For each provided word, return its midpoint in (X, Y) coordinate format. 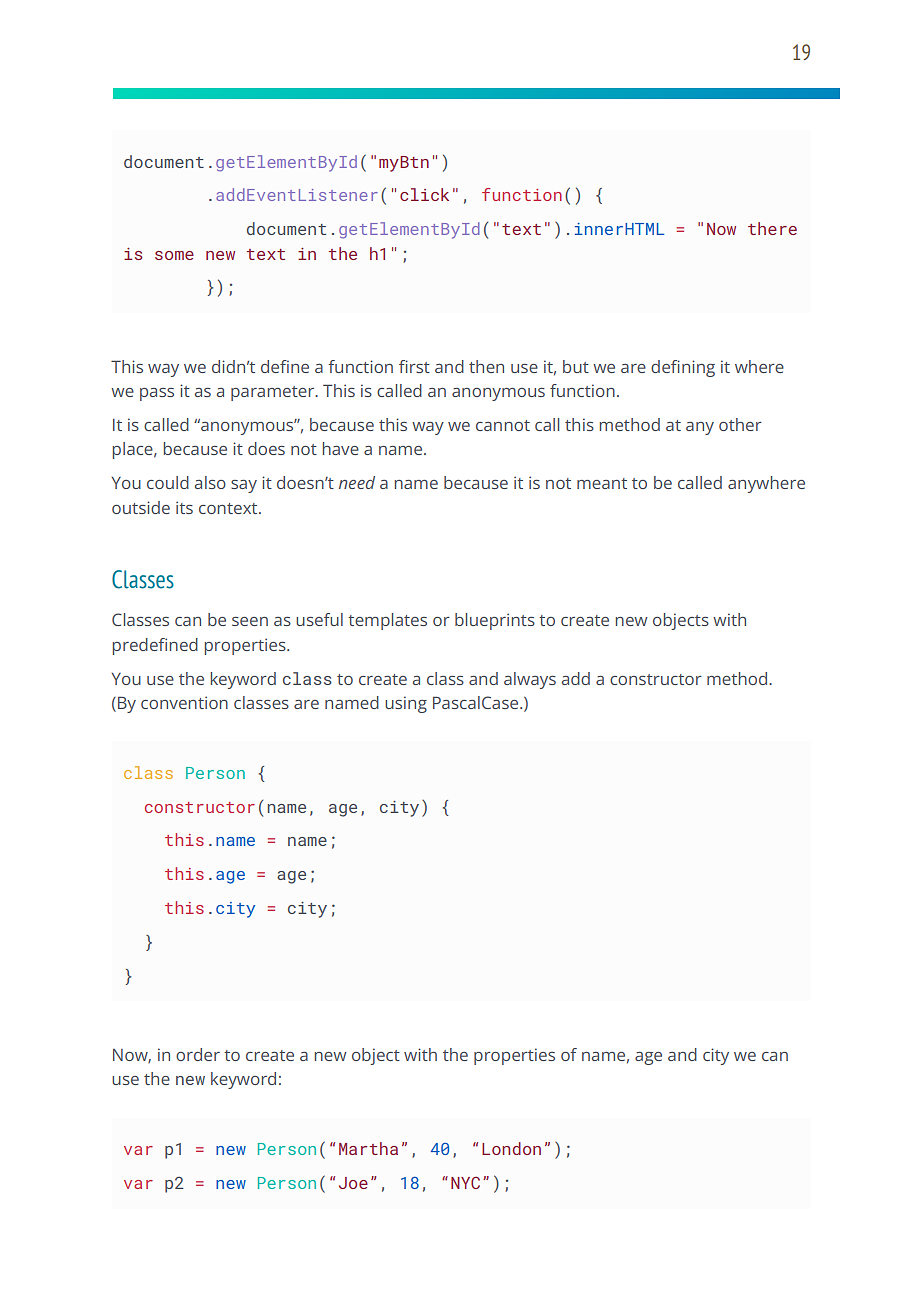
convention (184, 702)
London (511, 1148)
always (530, 680)
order (198, 1054)
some (174, 255)
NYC (465, 1182)
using (406, 704)
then (486, 366)
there (772, 228)
